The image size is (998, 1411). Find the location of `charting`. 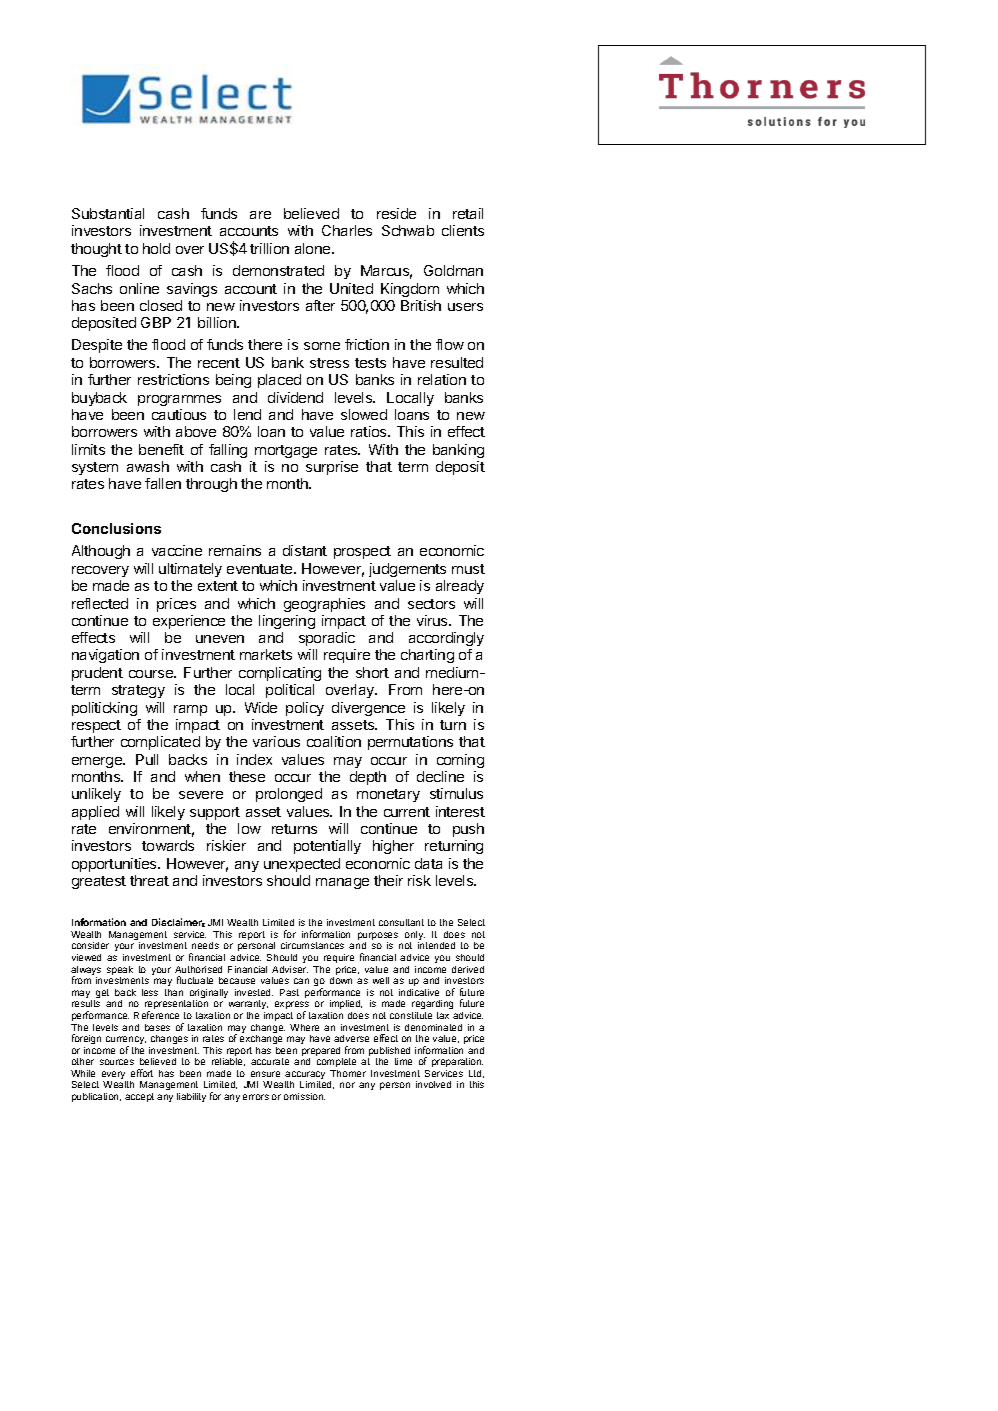

charting is located at coordinates (427, 656).
